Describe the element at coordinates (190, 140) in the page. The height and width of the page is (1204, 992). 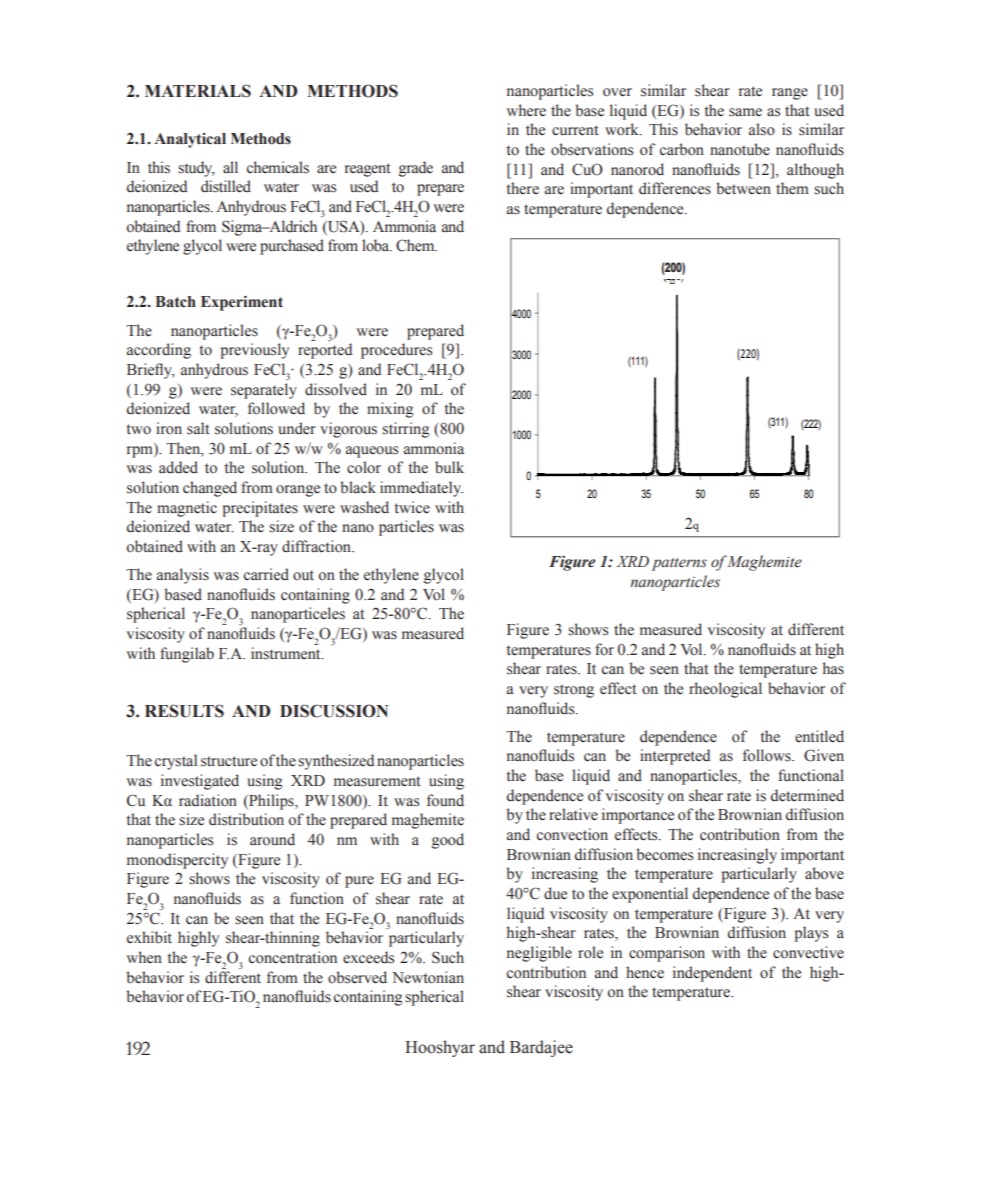
I see `Analytical` at that location.
